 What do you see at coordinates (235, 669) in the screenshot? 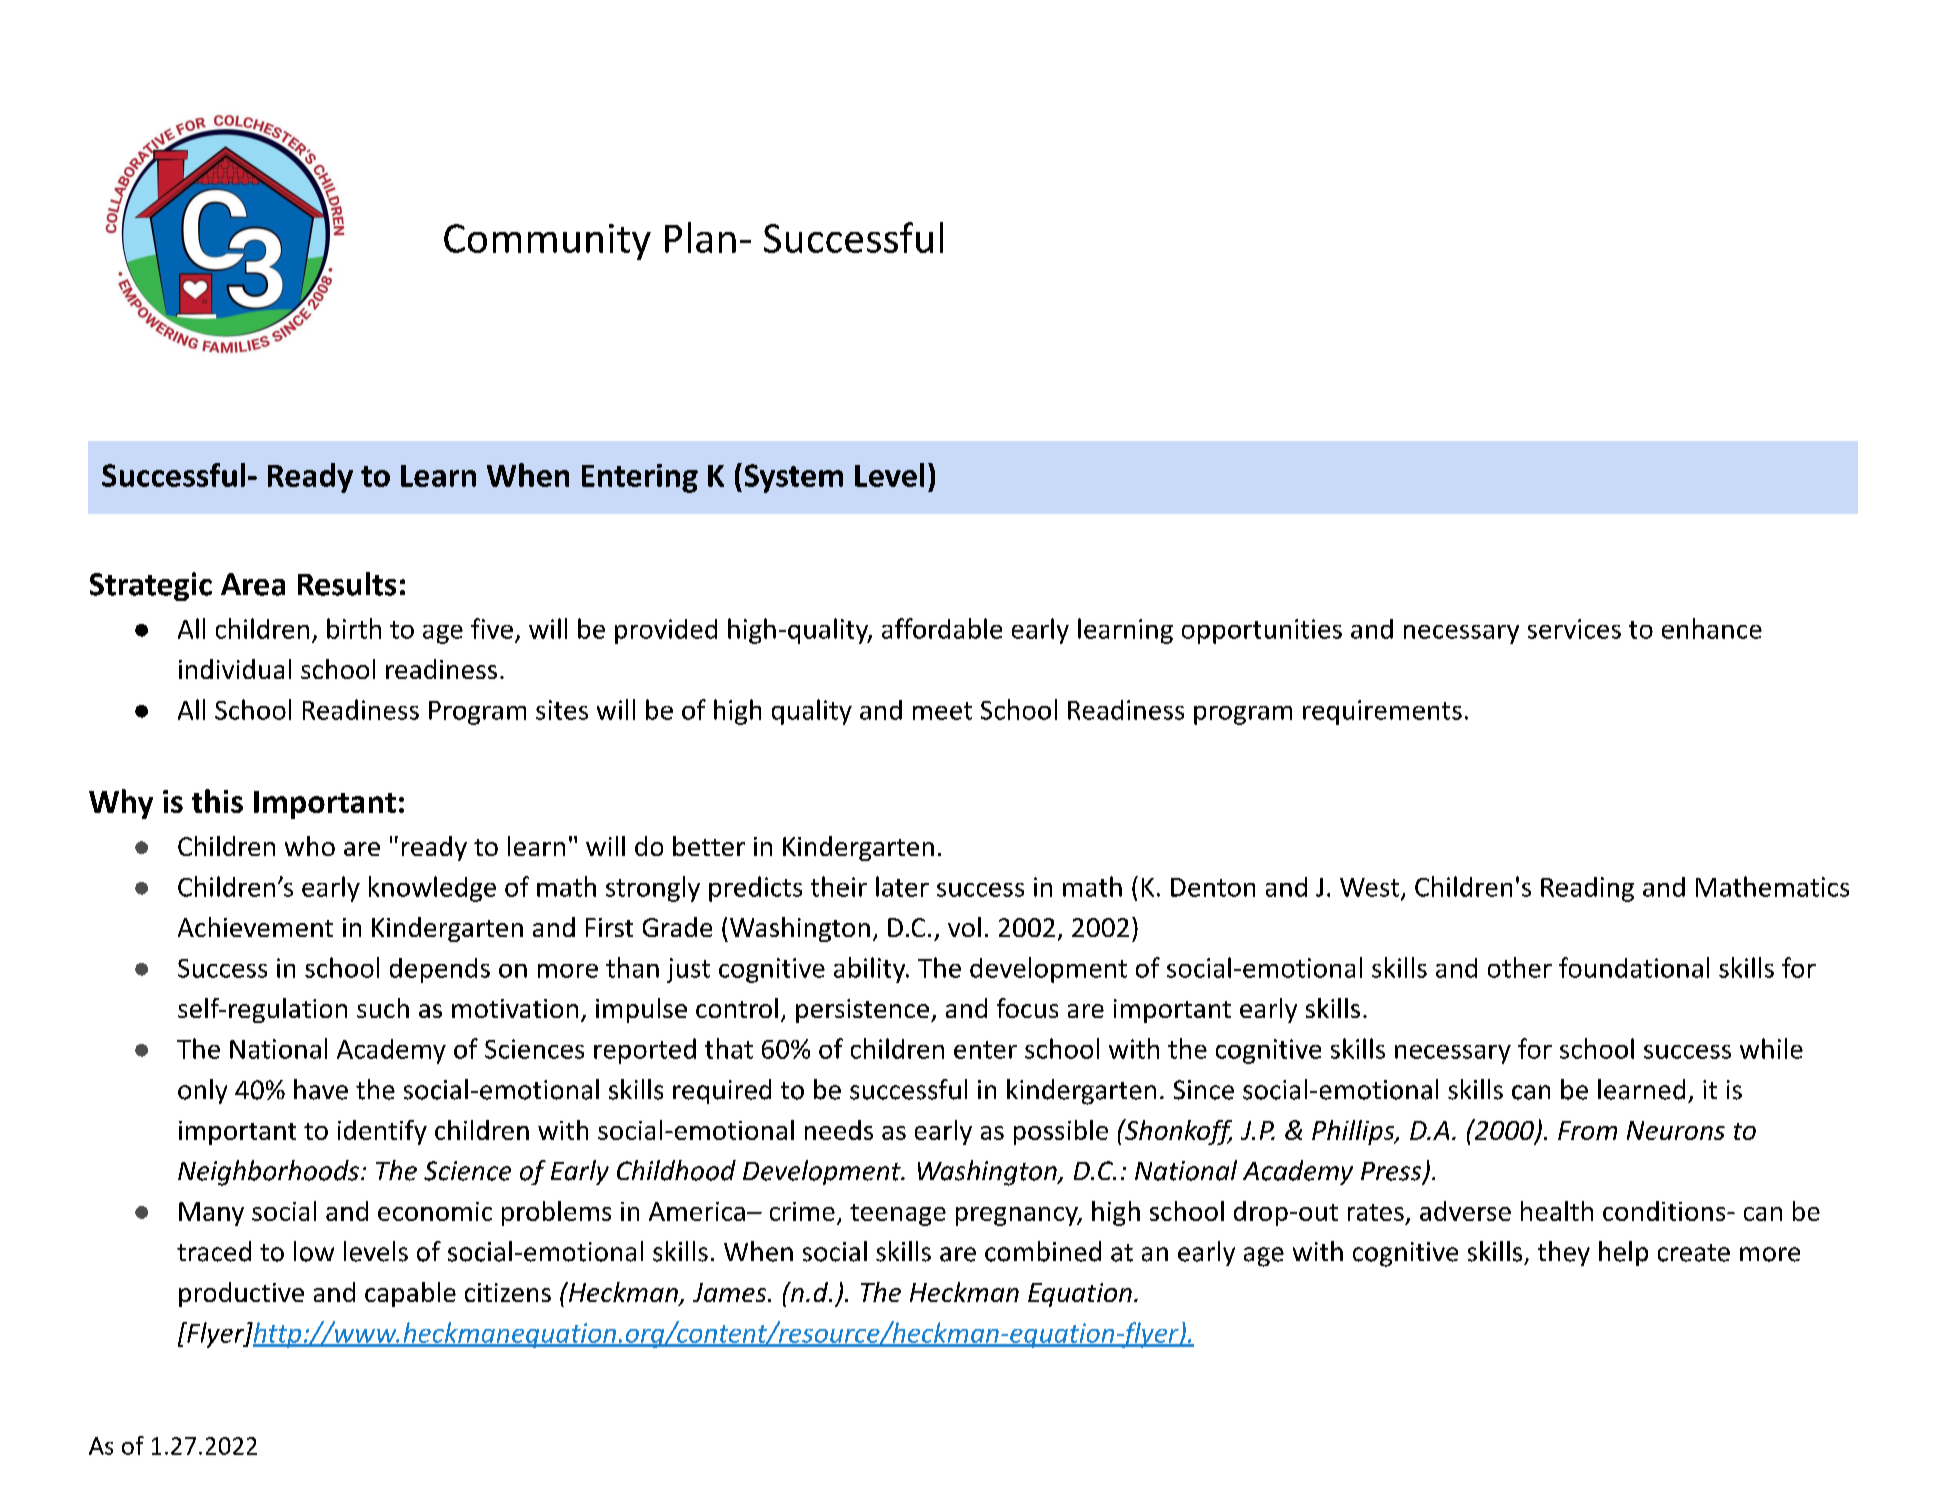
I see `individual` at bounding box center [235, 669].
